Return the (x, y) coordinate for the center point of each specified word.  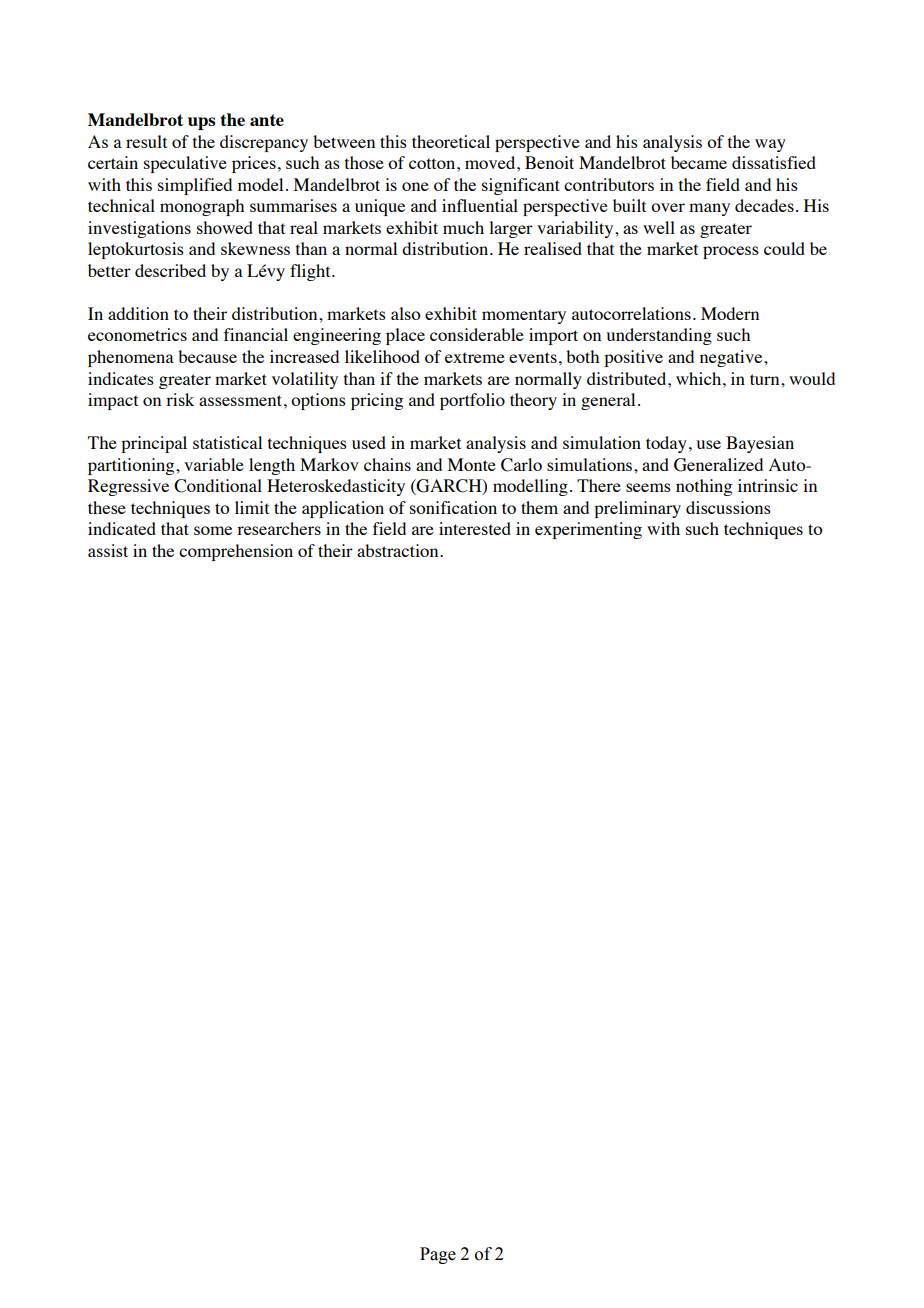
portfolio (472, 401)
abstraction (399, 550)
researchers (279, 528)
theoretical (451, 141)
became (699, 162)
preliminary (637, 509)
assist (108, 550)
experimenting (588, 530)
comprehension (236, 552)
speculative (185, 164)
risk (180, 399)
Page (438, 1255)
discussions (728, 507)
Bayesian (760, 444)
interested (475, 528)
